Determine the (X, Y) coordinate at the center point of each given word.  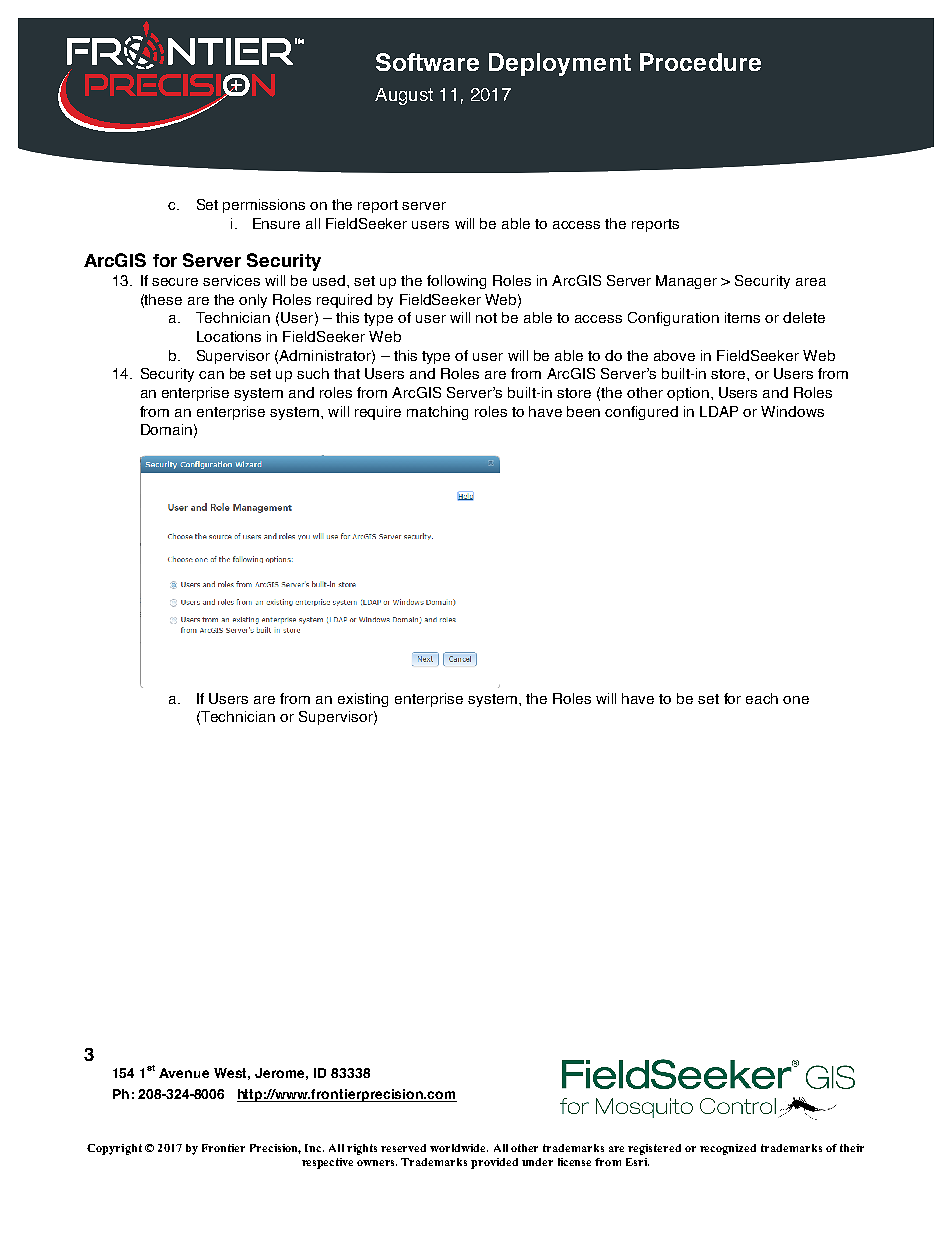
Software (427, 62)
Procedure (700, 62)
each (762, 698)
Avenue (184, 1073)
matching (437, 413)
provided (494, 1163)
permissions (264, 206)
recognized (728, 1149)
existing (363, 700)
